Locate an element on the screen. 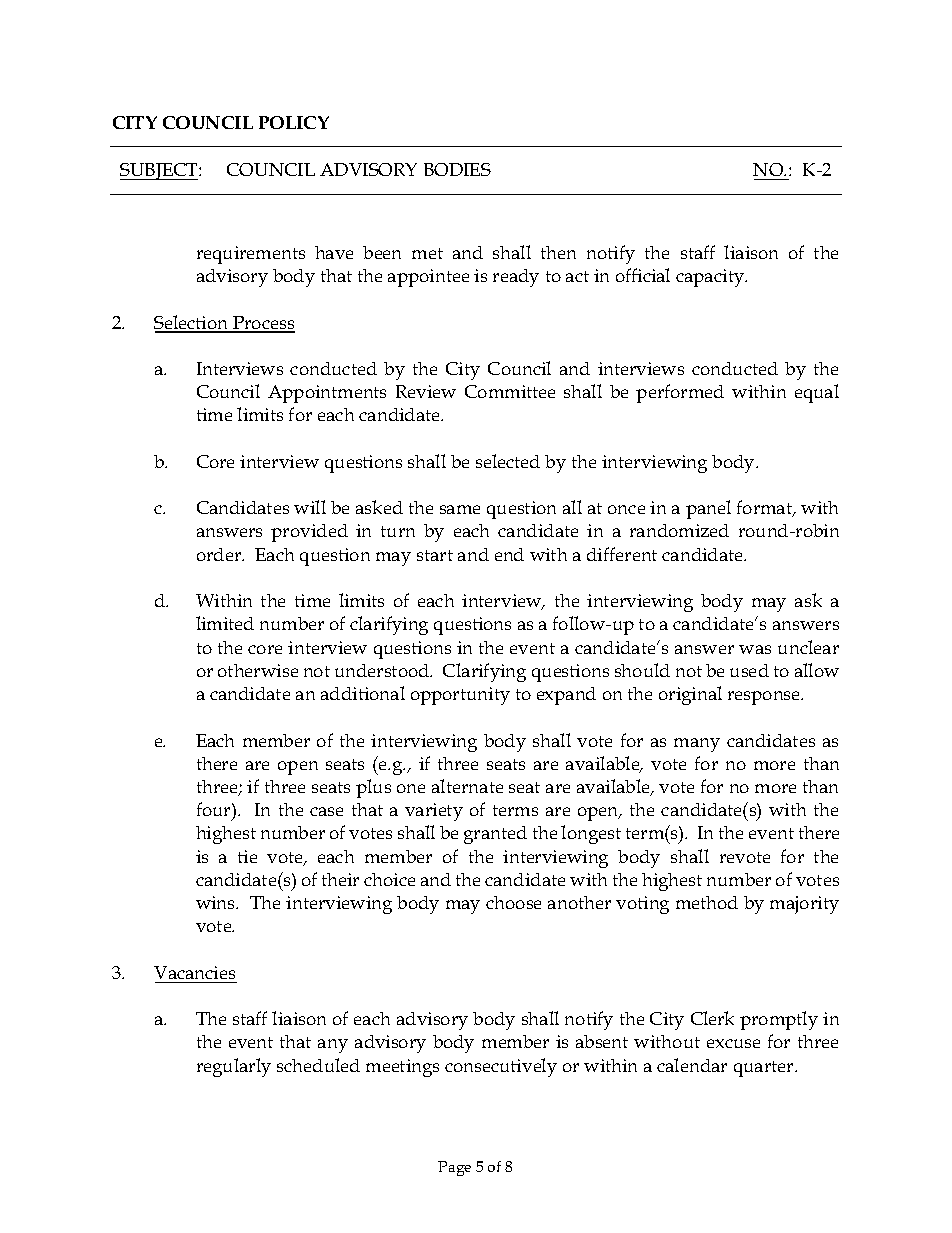 The height and width of the screenshot is (1233, 952). regularly is located at coordinates (234, 1067).
